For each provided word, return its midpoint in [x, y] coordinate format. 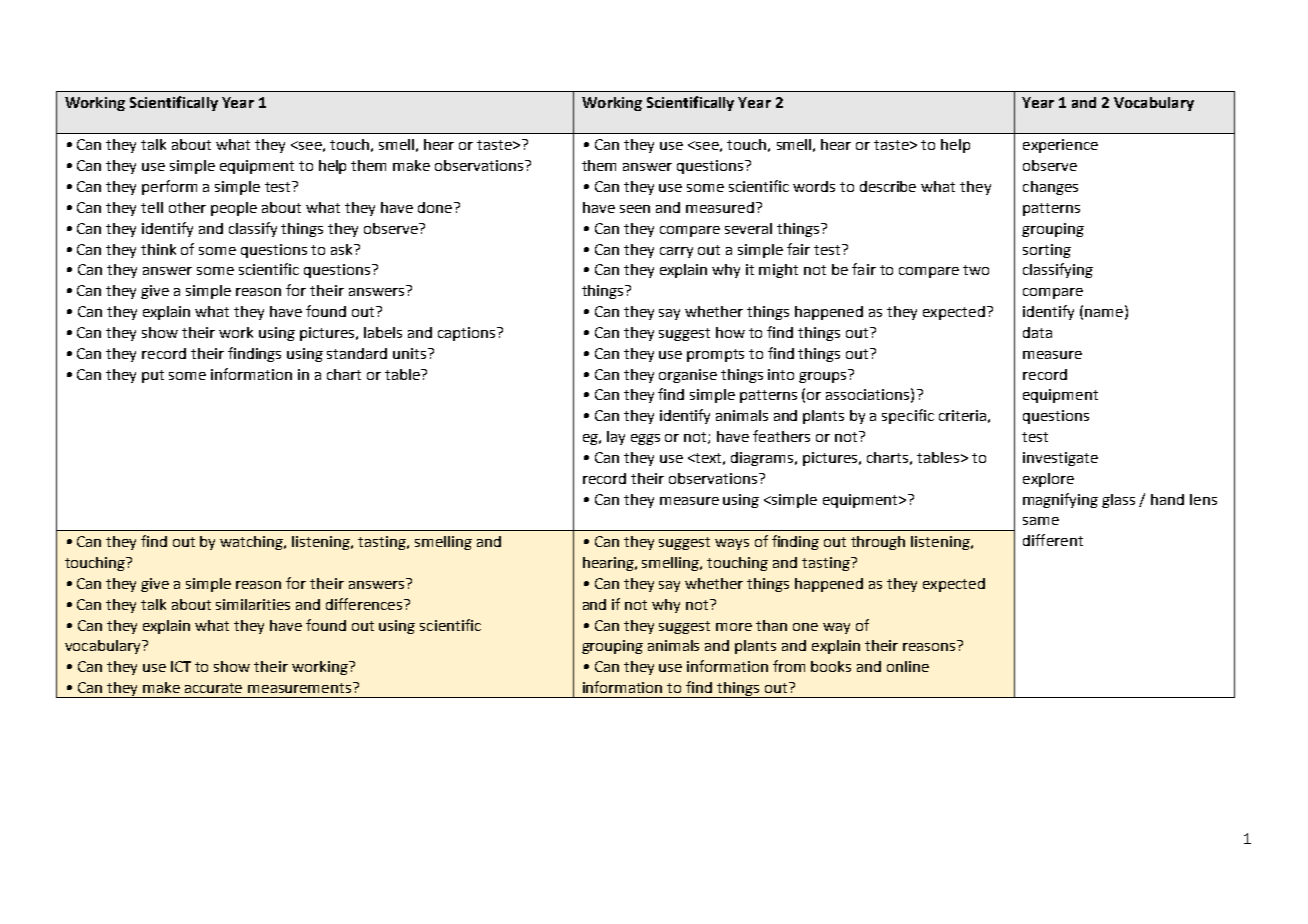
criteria [962, 415]
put [153, 376]
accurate [213, 688]
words [814, 186]
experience [1060, 146]
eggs [645, 439]
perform [169, 187]
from [789, 666]
